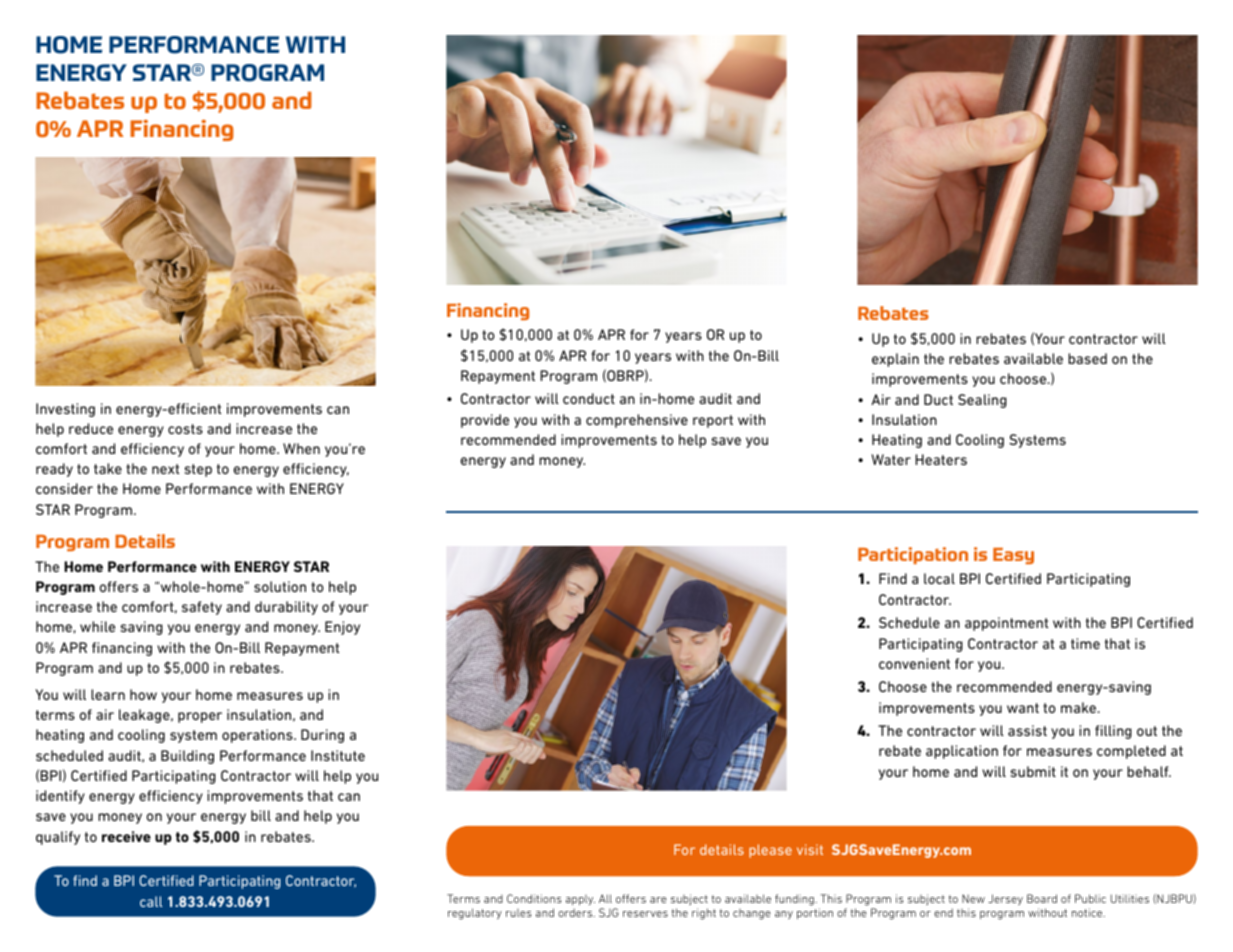  What do you see at coordinates (1087, 358) in the image?
I see `based` at bounding box center [1087, 358].
